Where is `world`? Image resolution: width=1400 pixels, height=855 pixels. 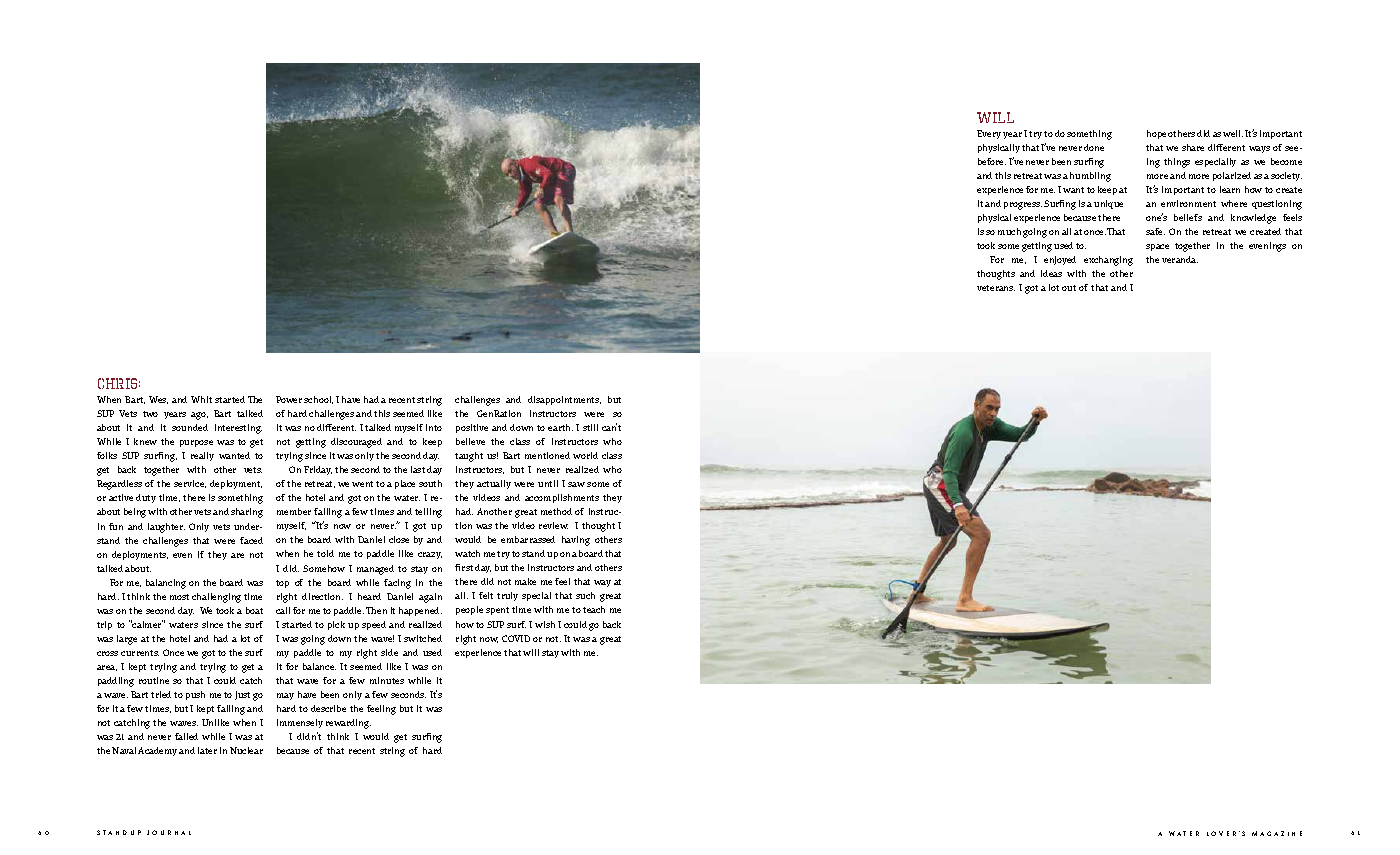 world is located at coordinates (585, 455).
